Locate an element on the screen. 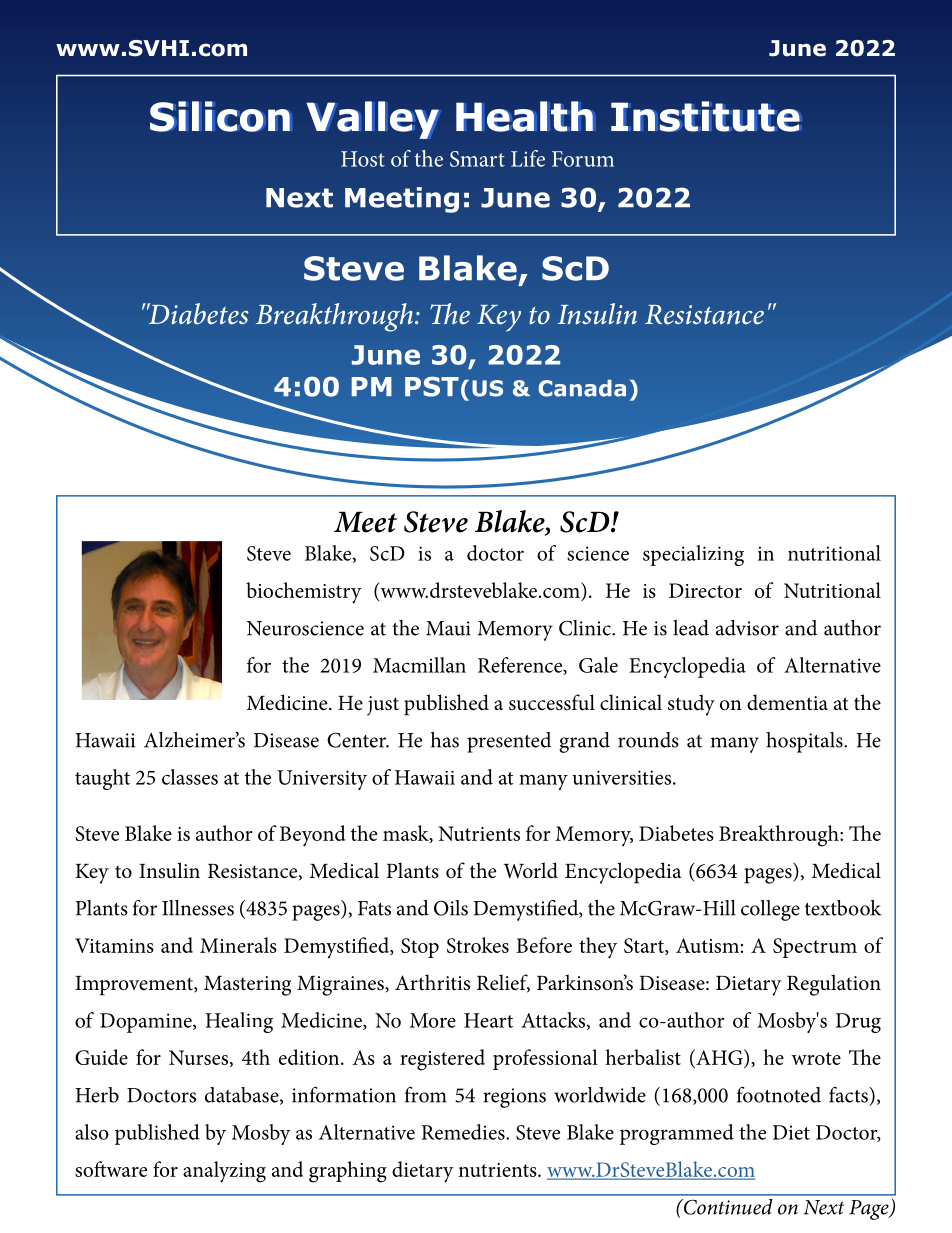 The height and width of the screenshot is (1233, 952). Host is located at coordinates (363, 159).
